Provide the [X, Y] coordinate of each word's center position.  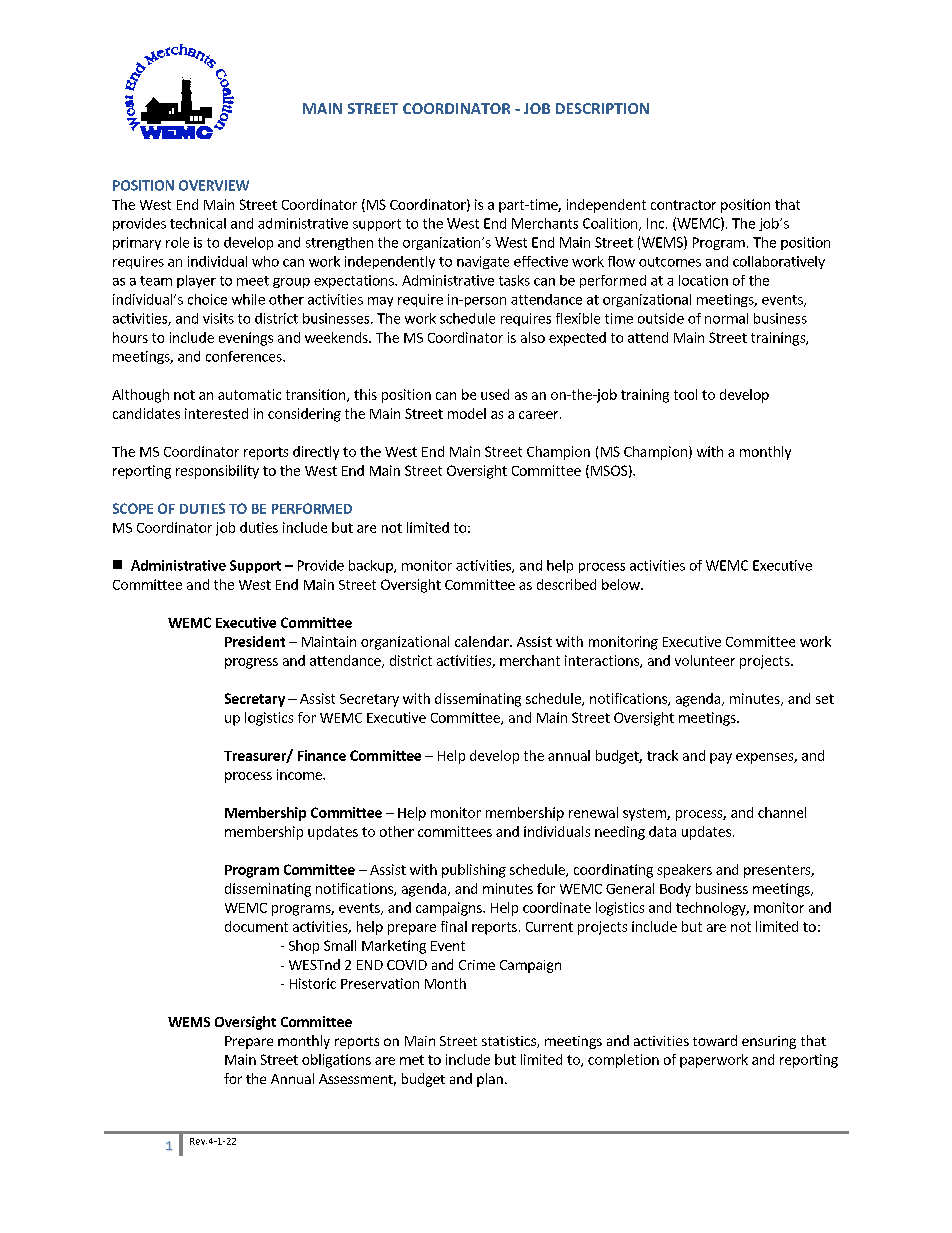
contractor [683, 205]
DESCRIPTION [602, 108]
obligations [336, 1061]
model [467, 413]
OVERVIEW [214, 185]
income [300, 774]
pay [721, 758]
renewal [593, 812]
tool [685, 394]
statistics [510, 1042]
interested [216, 413]
